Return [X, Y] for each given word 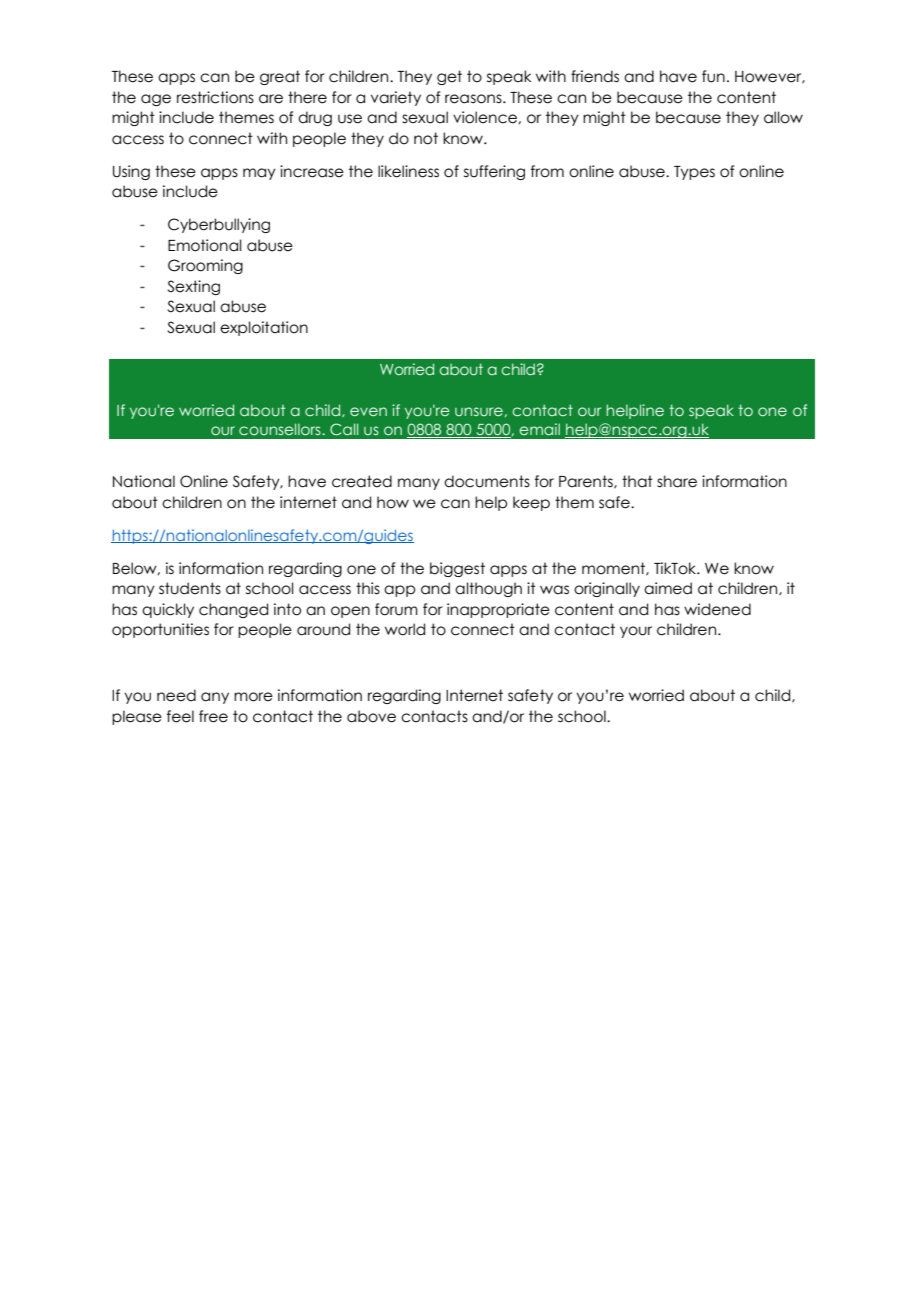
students [190, 588]
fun [713, 76]
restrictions [215, 97]
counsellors [281, 429]
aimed [668, 588]
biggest [457, 569]
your [636, 632]
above [371, 716]
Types [694, 173]
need [176, 695]
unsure [479, 411]
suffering [494, 172]
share [677, 481]
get [449, 77]
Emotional [205, 245]
